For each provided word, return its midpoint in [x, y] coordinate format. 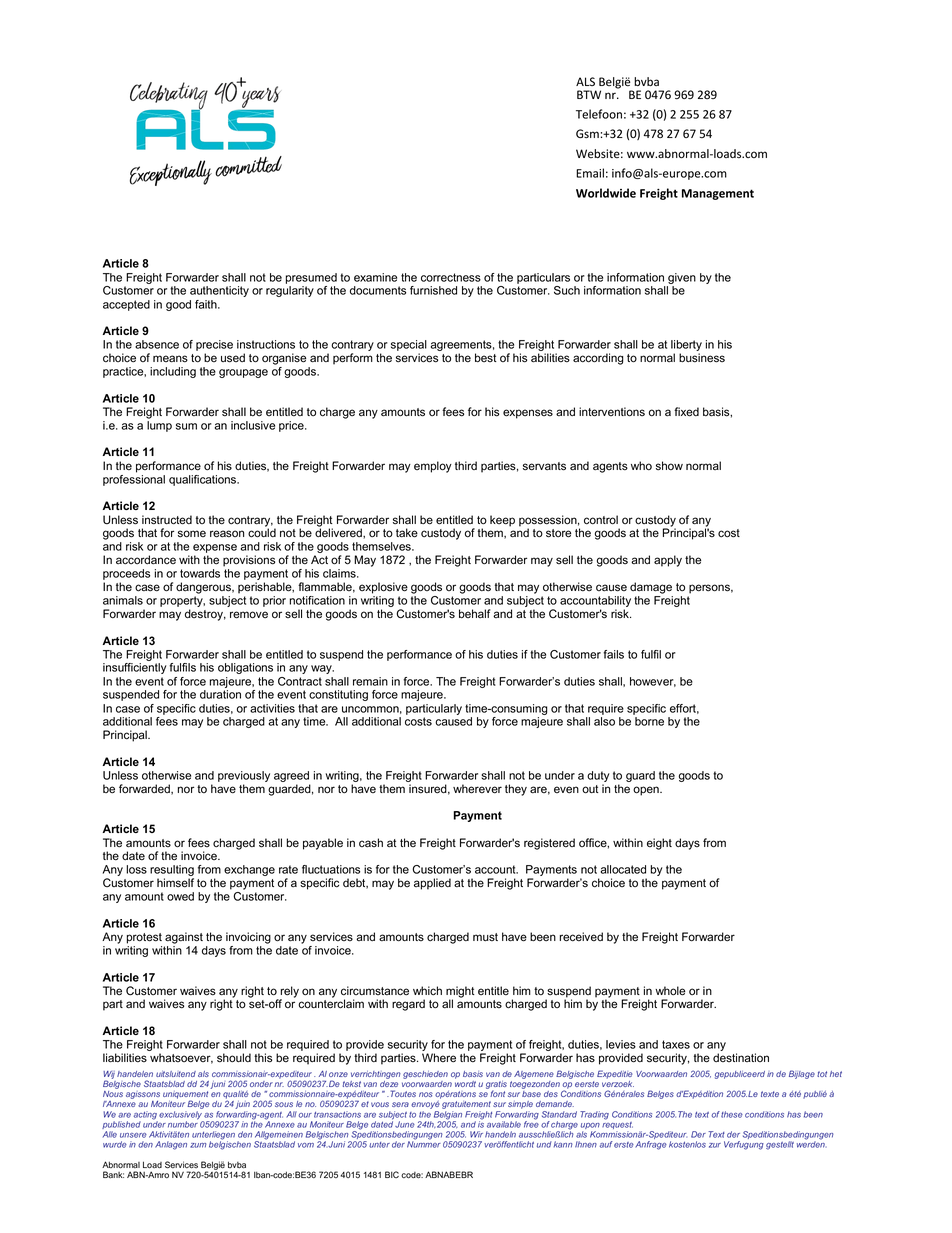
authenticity [219, 291]
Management [718, 194]
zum [198, 1145]
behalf [475, 614]
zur [715, 1145]
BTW [589, 94]
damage [651, 588]
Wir [476, 1134]
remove [249, 615]
